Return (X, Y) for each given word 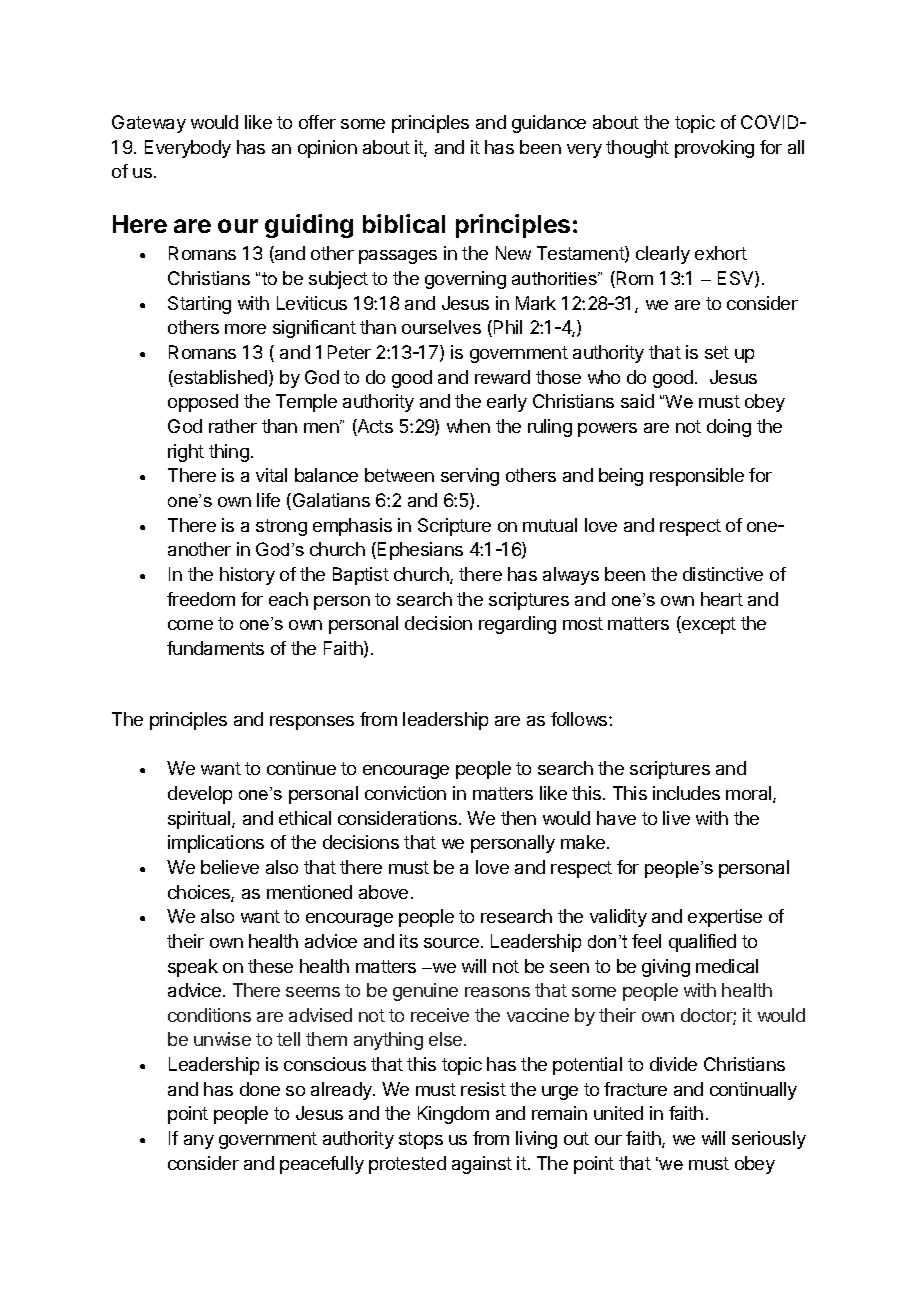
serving (470, 477)
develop (200, 795)
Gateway (149, 124)
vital (271, 475)
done (260, 1089)
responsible (697, 477)
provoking (714, 149)
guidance (549, 124)
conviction (405, 793)
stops (421, 1140)
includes (686, 793)
